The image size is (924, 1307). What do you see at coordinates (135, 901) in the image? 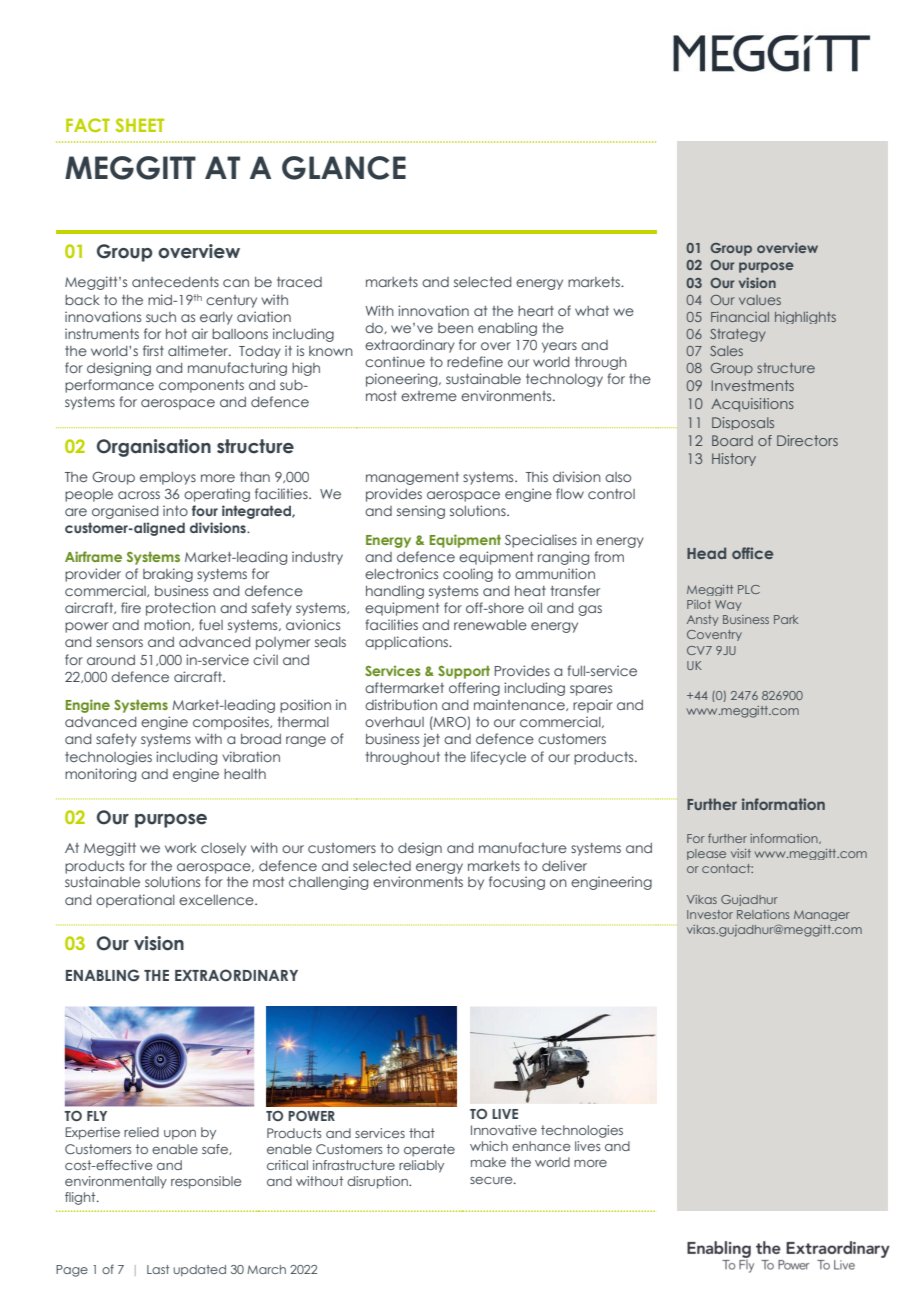
I see `operational` at bounding box center [135, 901].
